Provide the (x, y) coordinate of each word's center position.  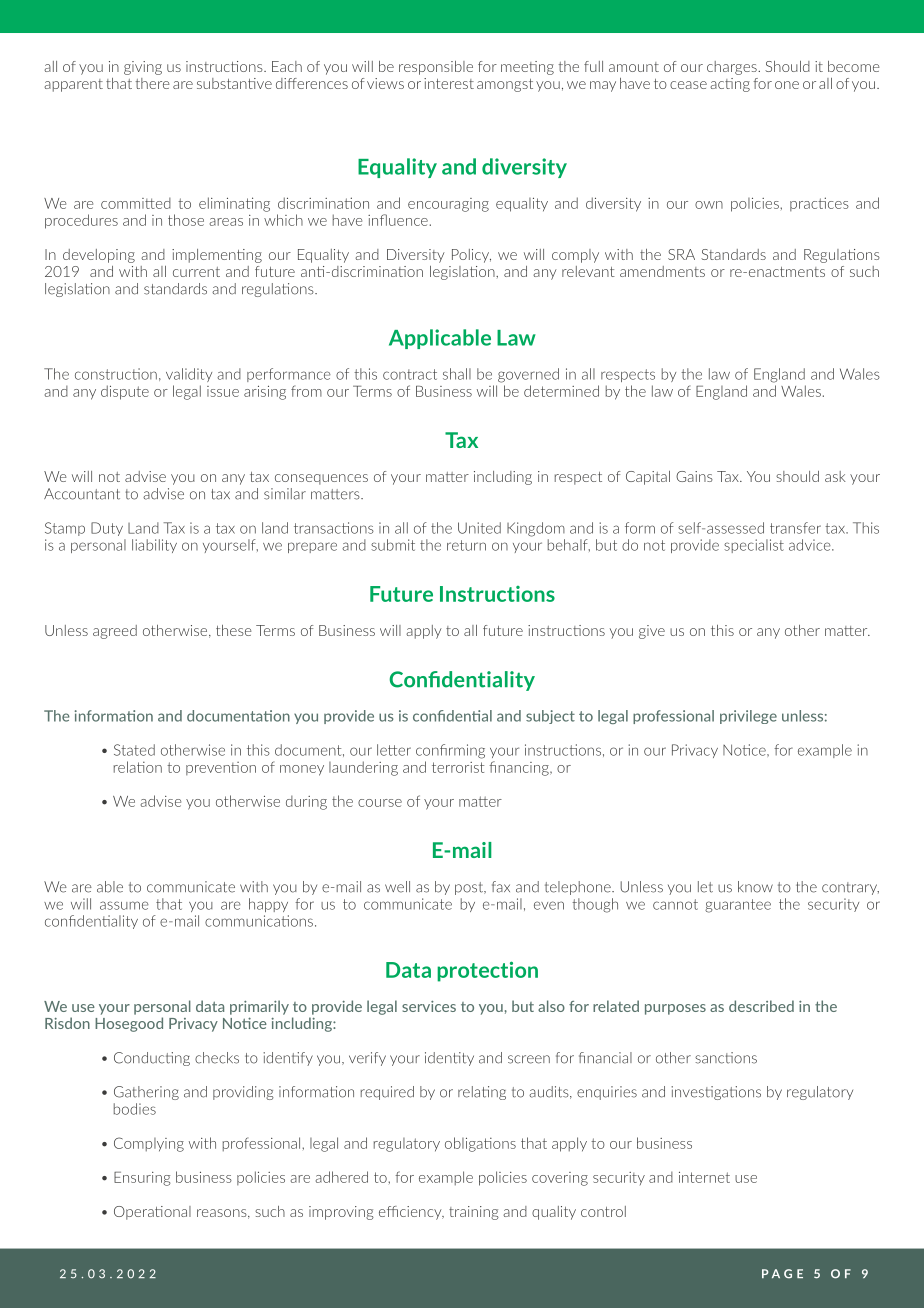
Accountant (82, 494)
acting (730, 85)
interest (449, 83)
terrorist (458, 767)
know (755, 887)
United (479, 528)
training (474, 1213)
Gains (694, 476)
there (153, 83)
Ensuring (142, 1179)
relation (138, 767)
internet (704, 1177)
